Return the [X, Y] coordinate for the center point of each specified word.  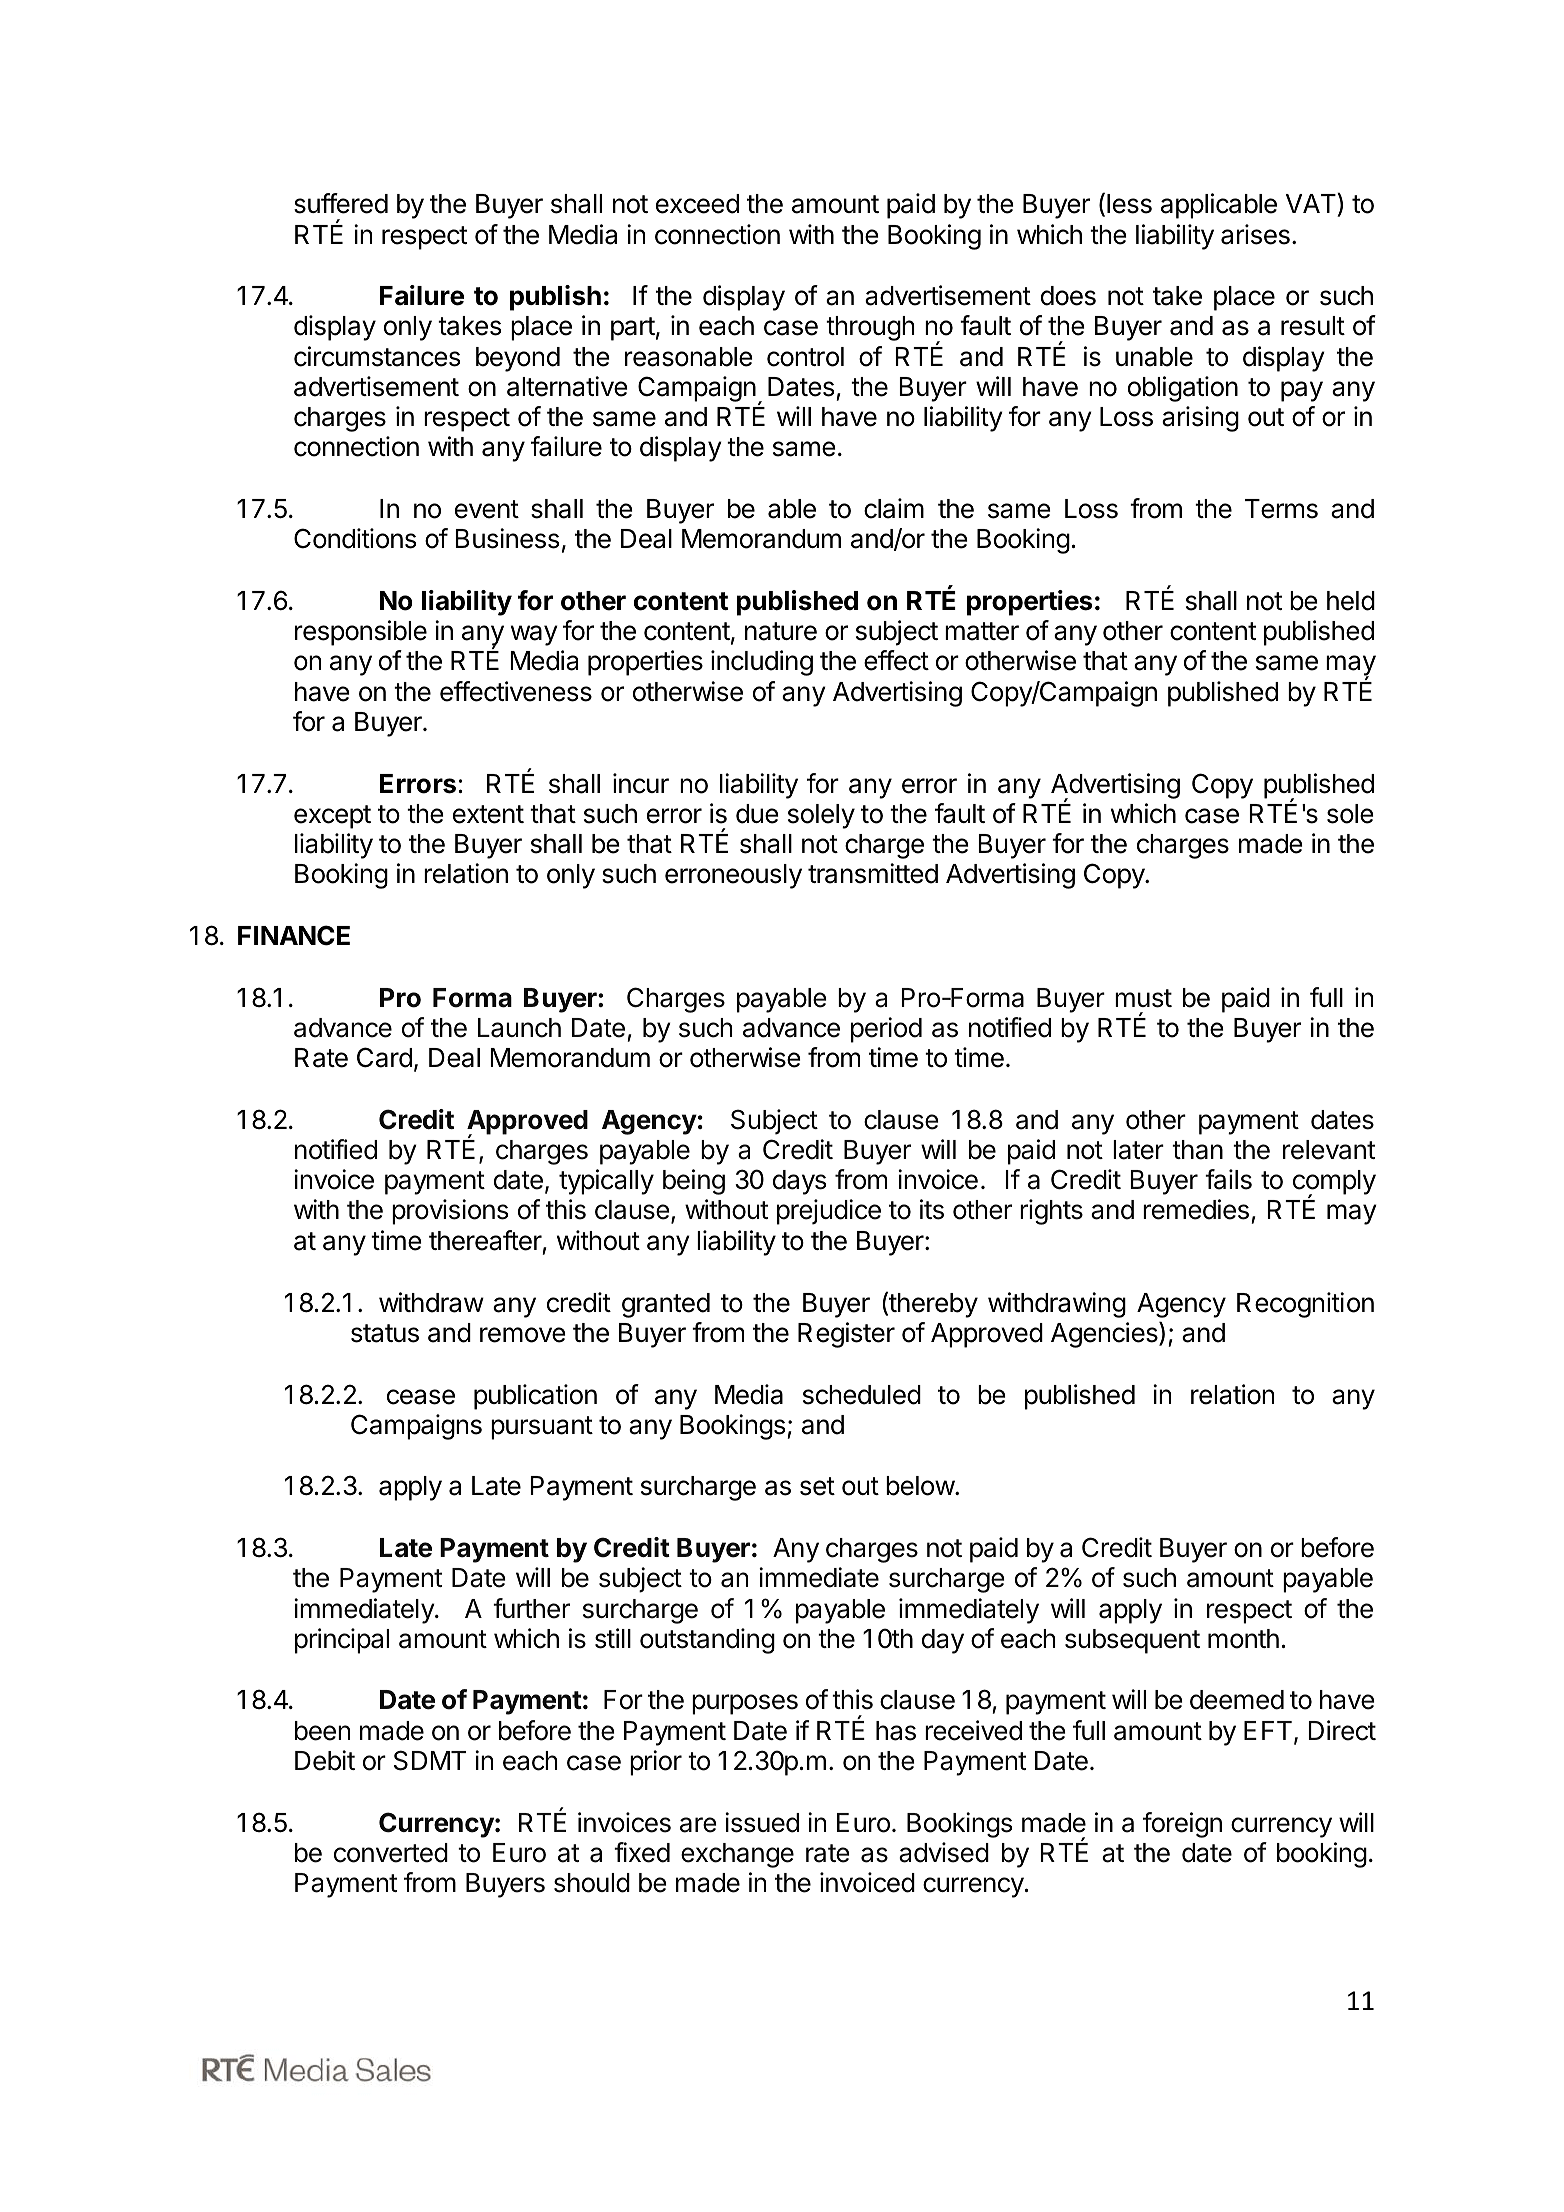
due [757, 814]
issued [762, 1822]
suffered [341, 203]
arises [1255, 234]
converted [391, 1853]
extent [488, 814]
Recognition [1305, 1305]
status [385, 1333]
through [870, 328]
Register [846, 1335]
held [1351, 601]
